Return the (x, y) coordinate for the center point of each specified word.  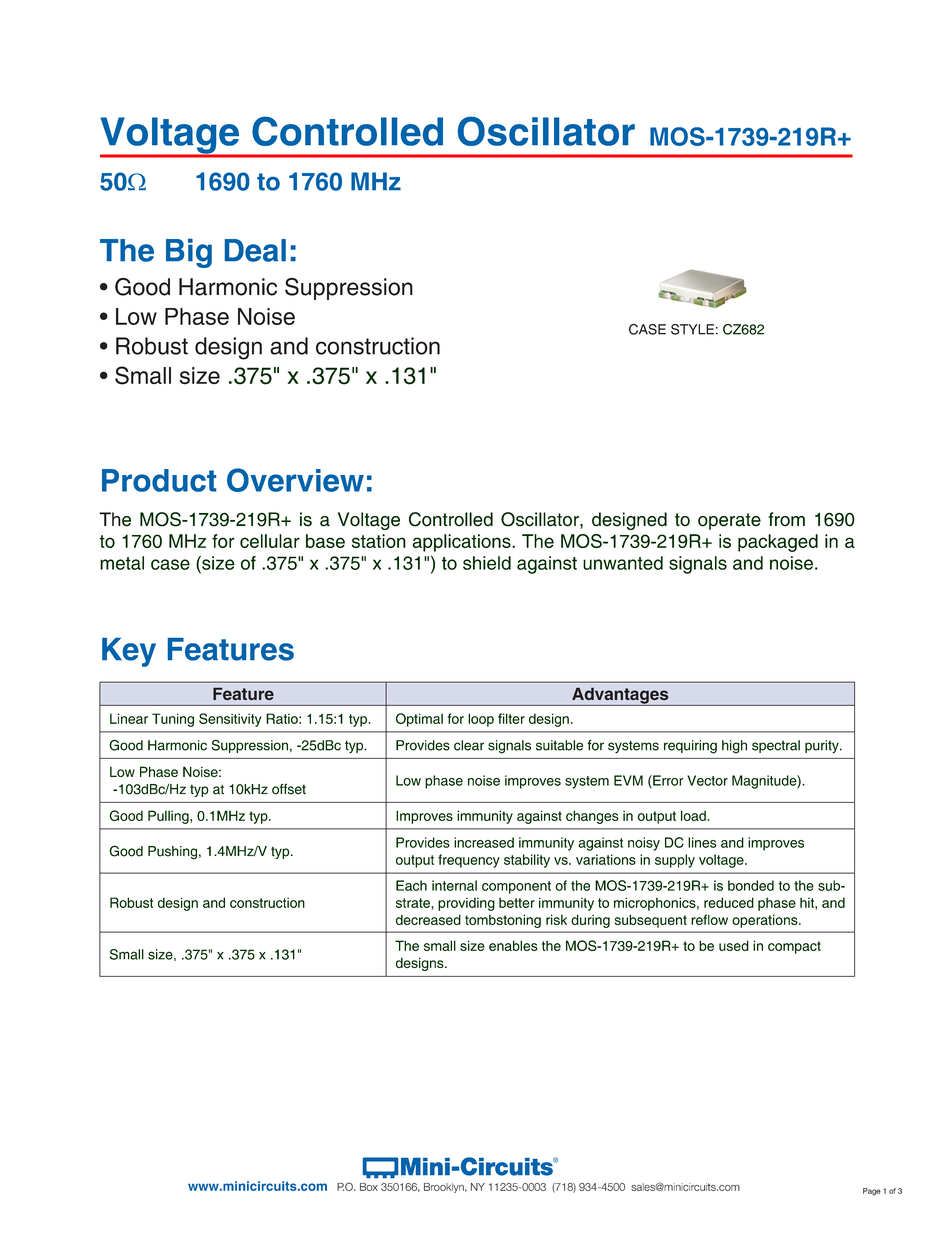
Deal (255, 250)
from (786, 519)
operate (729, 521)
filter (511, 718)
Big (189, 253)
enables (513, 945)
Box (369, 1187)
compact (794, 947)
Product (159, 480)
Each (411, 885)
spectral (776, 746)
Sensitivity (230, 720)
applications (462, 543)
